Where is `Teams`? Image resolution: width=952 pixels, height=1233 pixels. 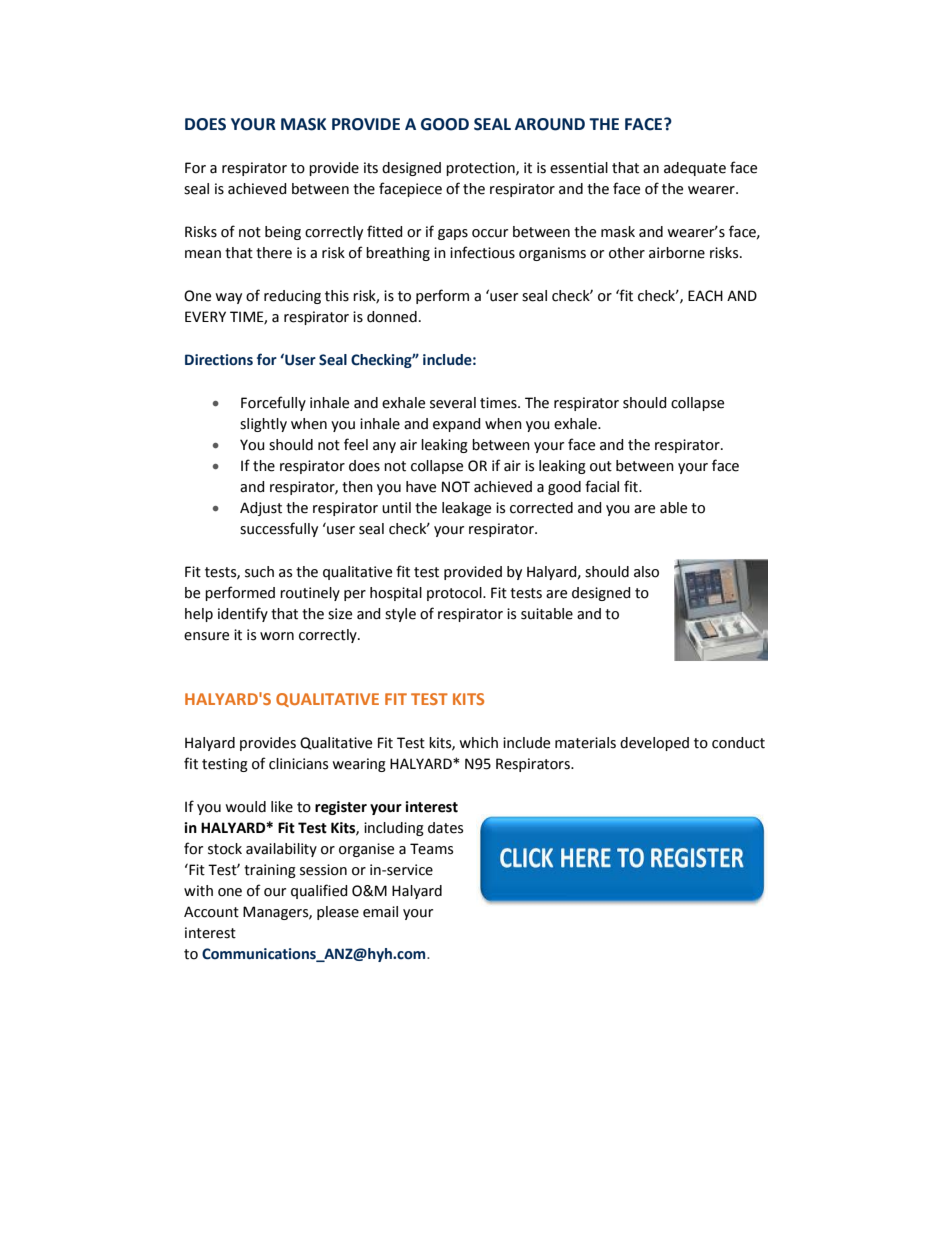 Teams is located at coordinates (431, 849).
